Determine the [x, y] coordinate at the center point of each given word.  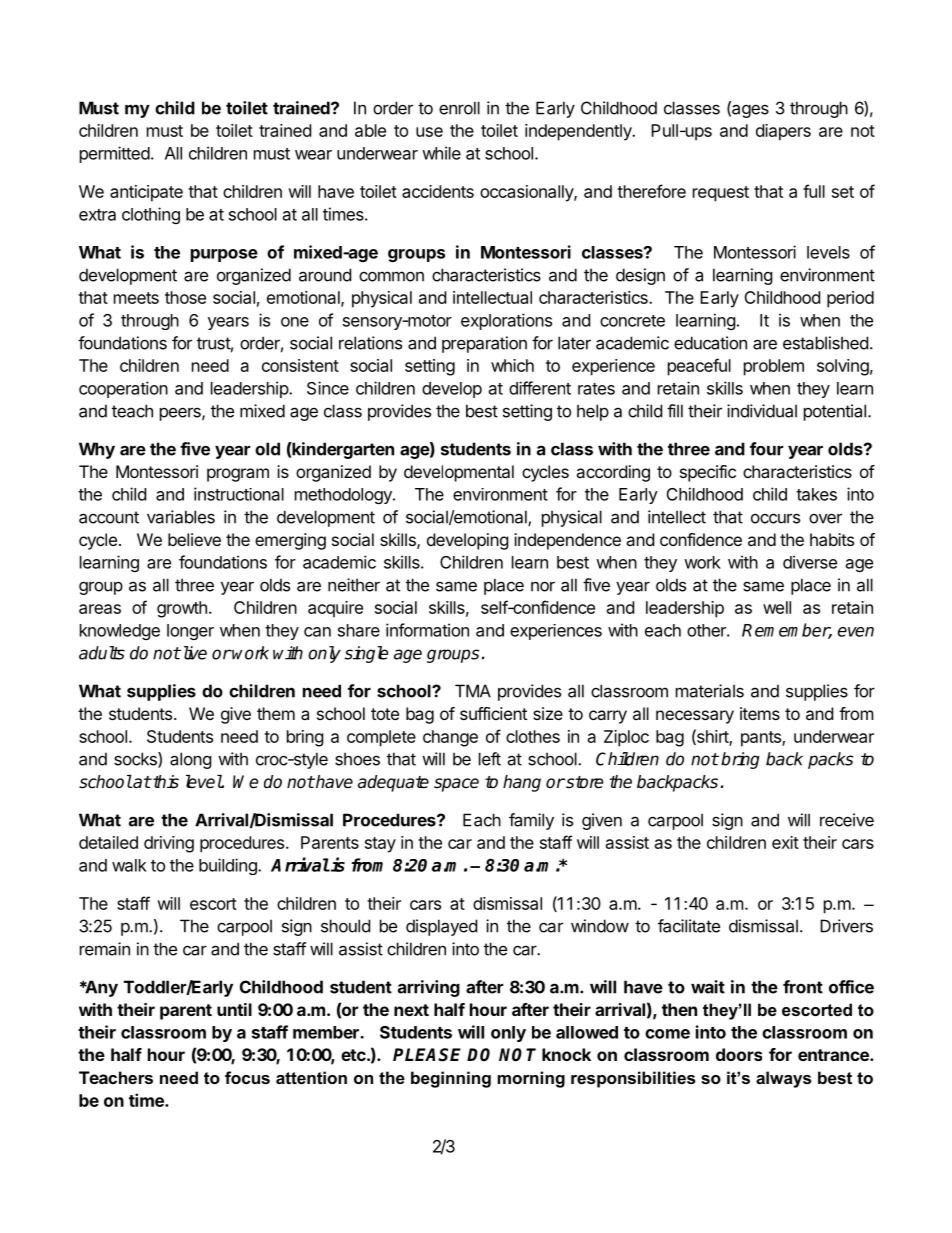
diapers [783, 132]
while [441, 153]
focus [247, 1077]
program [238, 475]
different [540, 388]
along [191, 760]
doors [739, 1054]
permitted [115, 154]
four [766, 449]
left [490, 759]
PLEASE [427, 1055]
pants [762, 739]
